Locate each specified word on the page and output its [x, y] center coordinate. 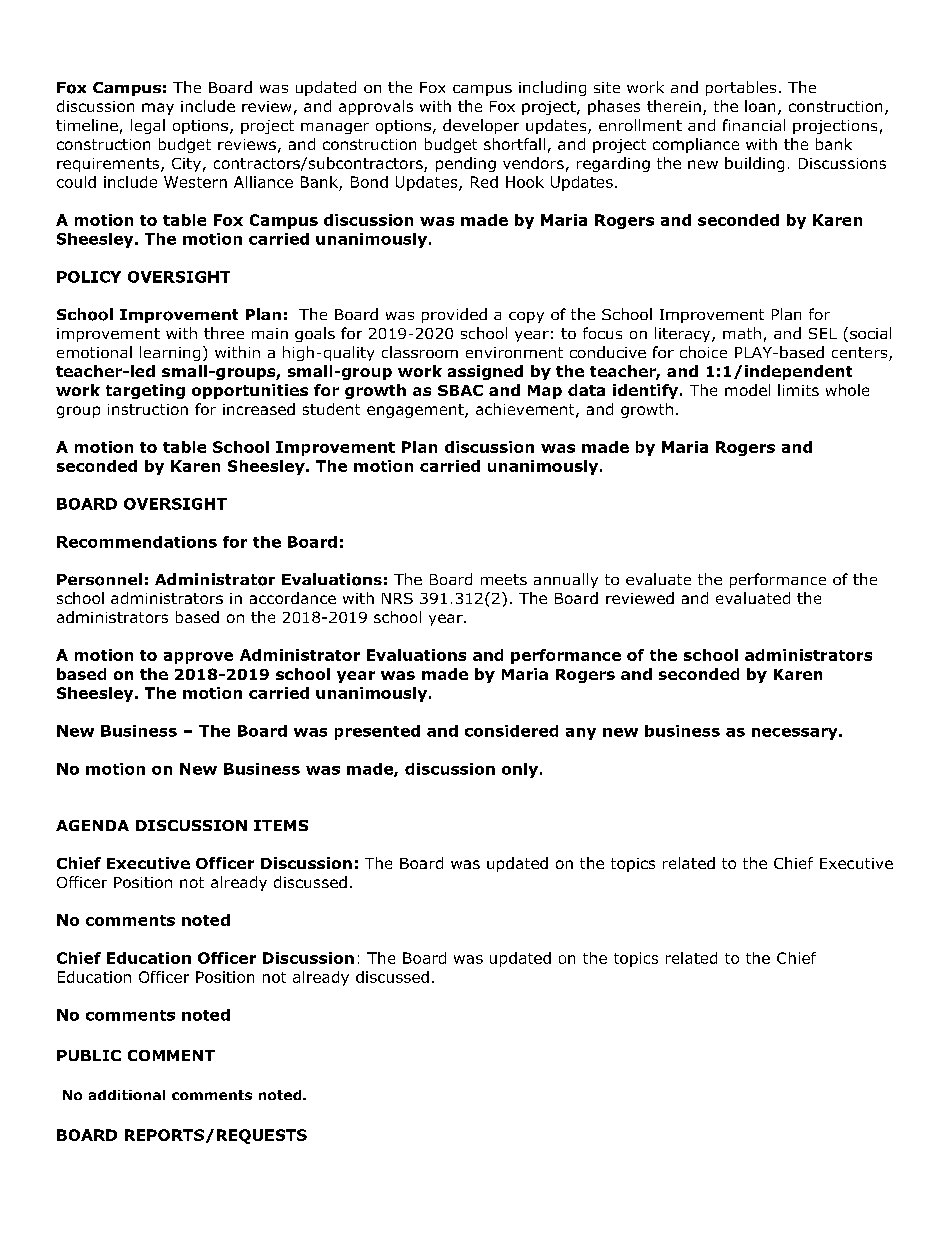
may [158, 109]
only [521, 770]
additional [127, 1095]
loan [760, 106]
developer [481, 126]
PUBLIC [89, 1055]
